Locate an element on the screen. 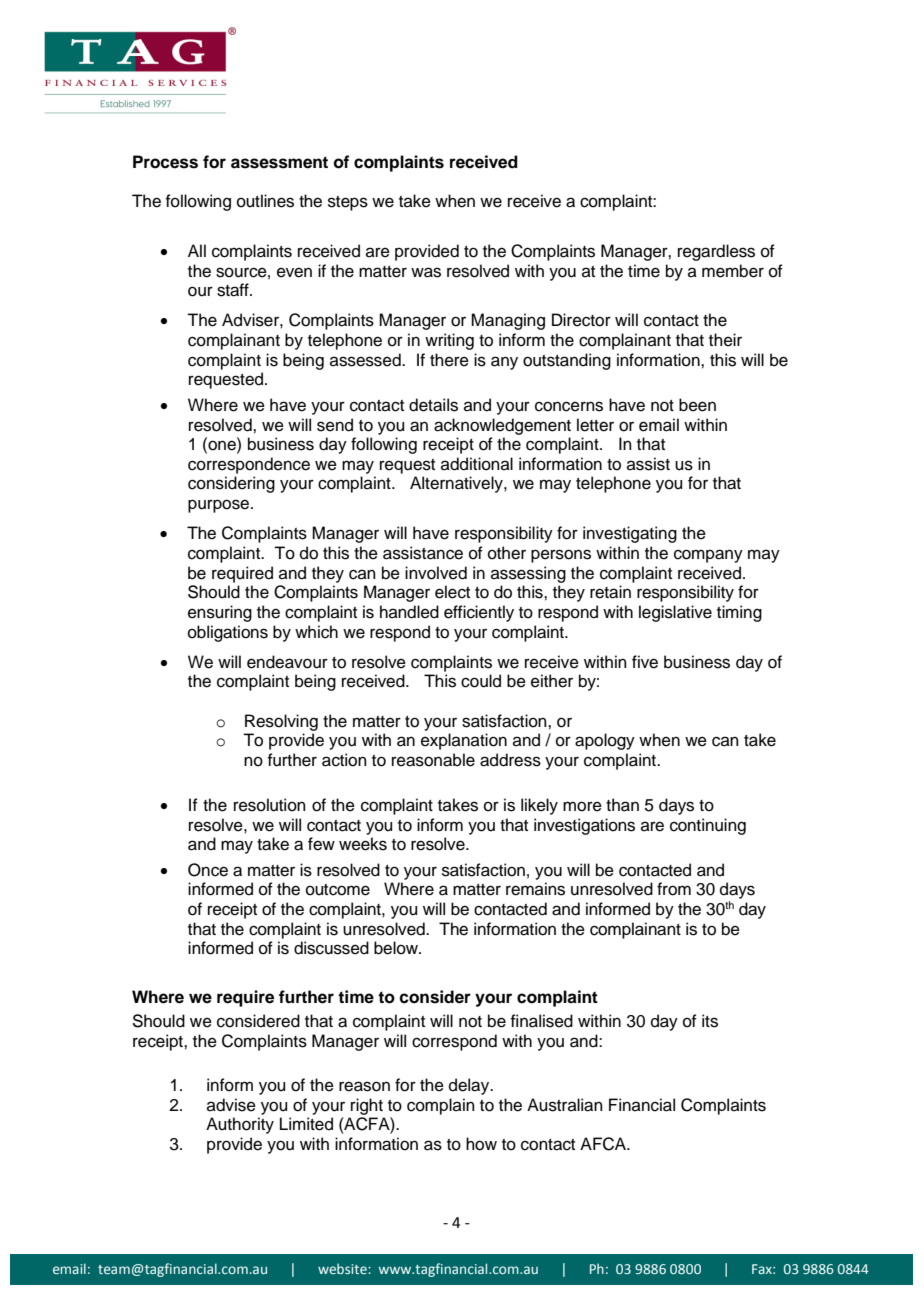 The image size is (924, 1308). explanation is located at coordinates (464, 741).
